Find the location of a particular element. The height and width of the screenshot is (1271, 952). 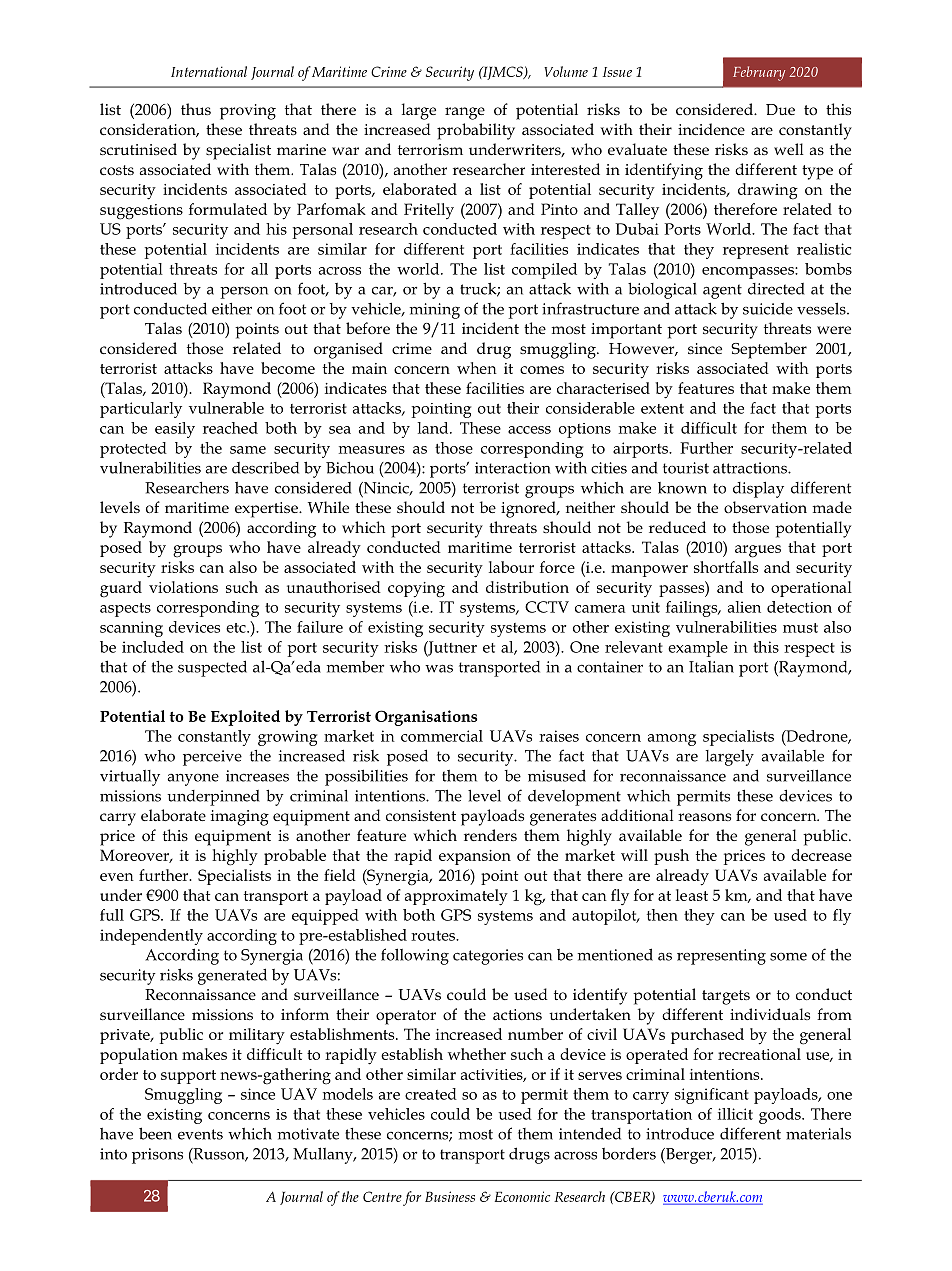

when is located at coordinates (477, 368).
